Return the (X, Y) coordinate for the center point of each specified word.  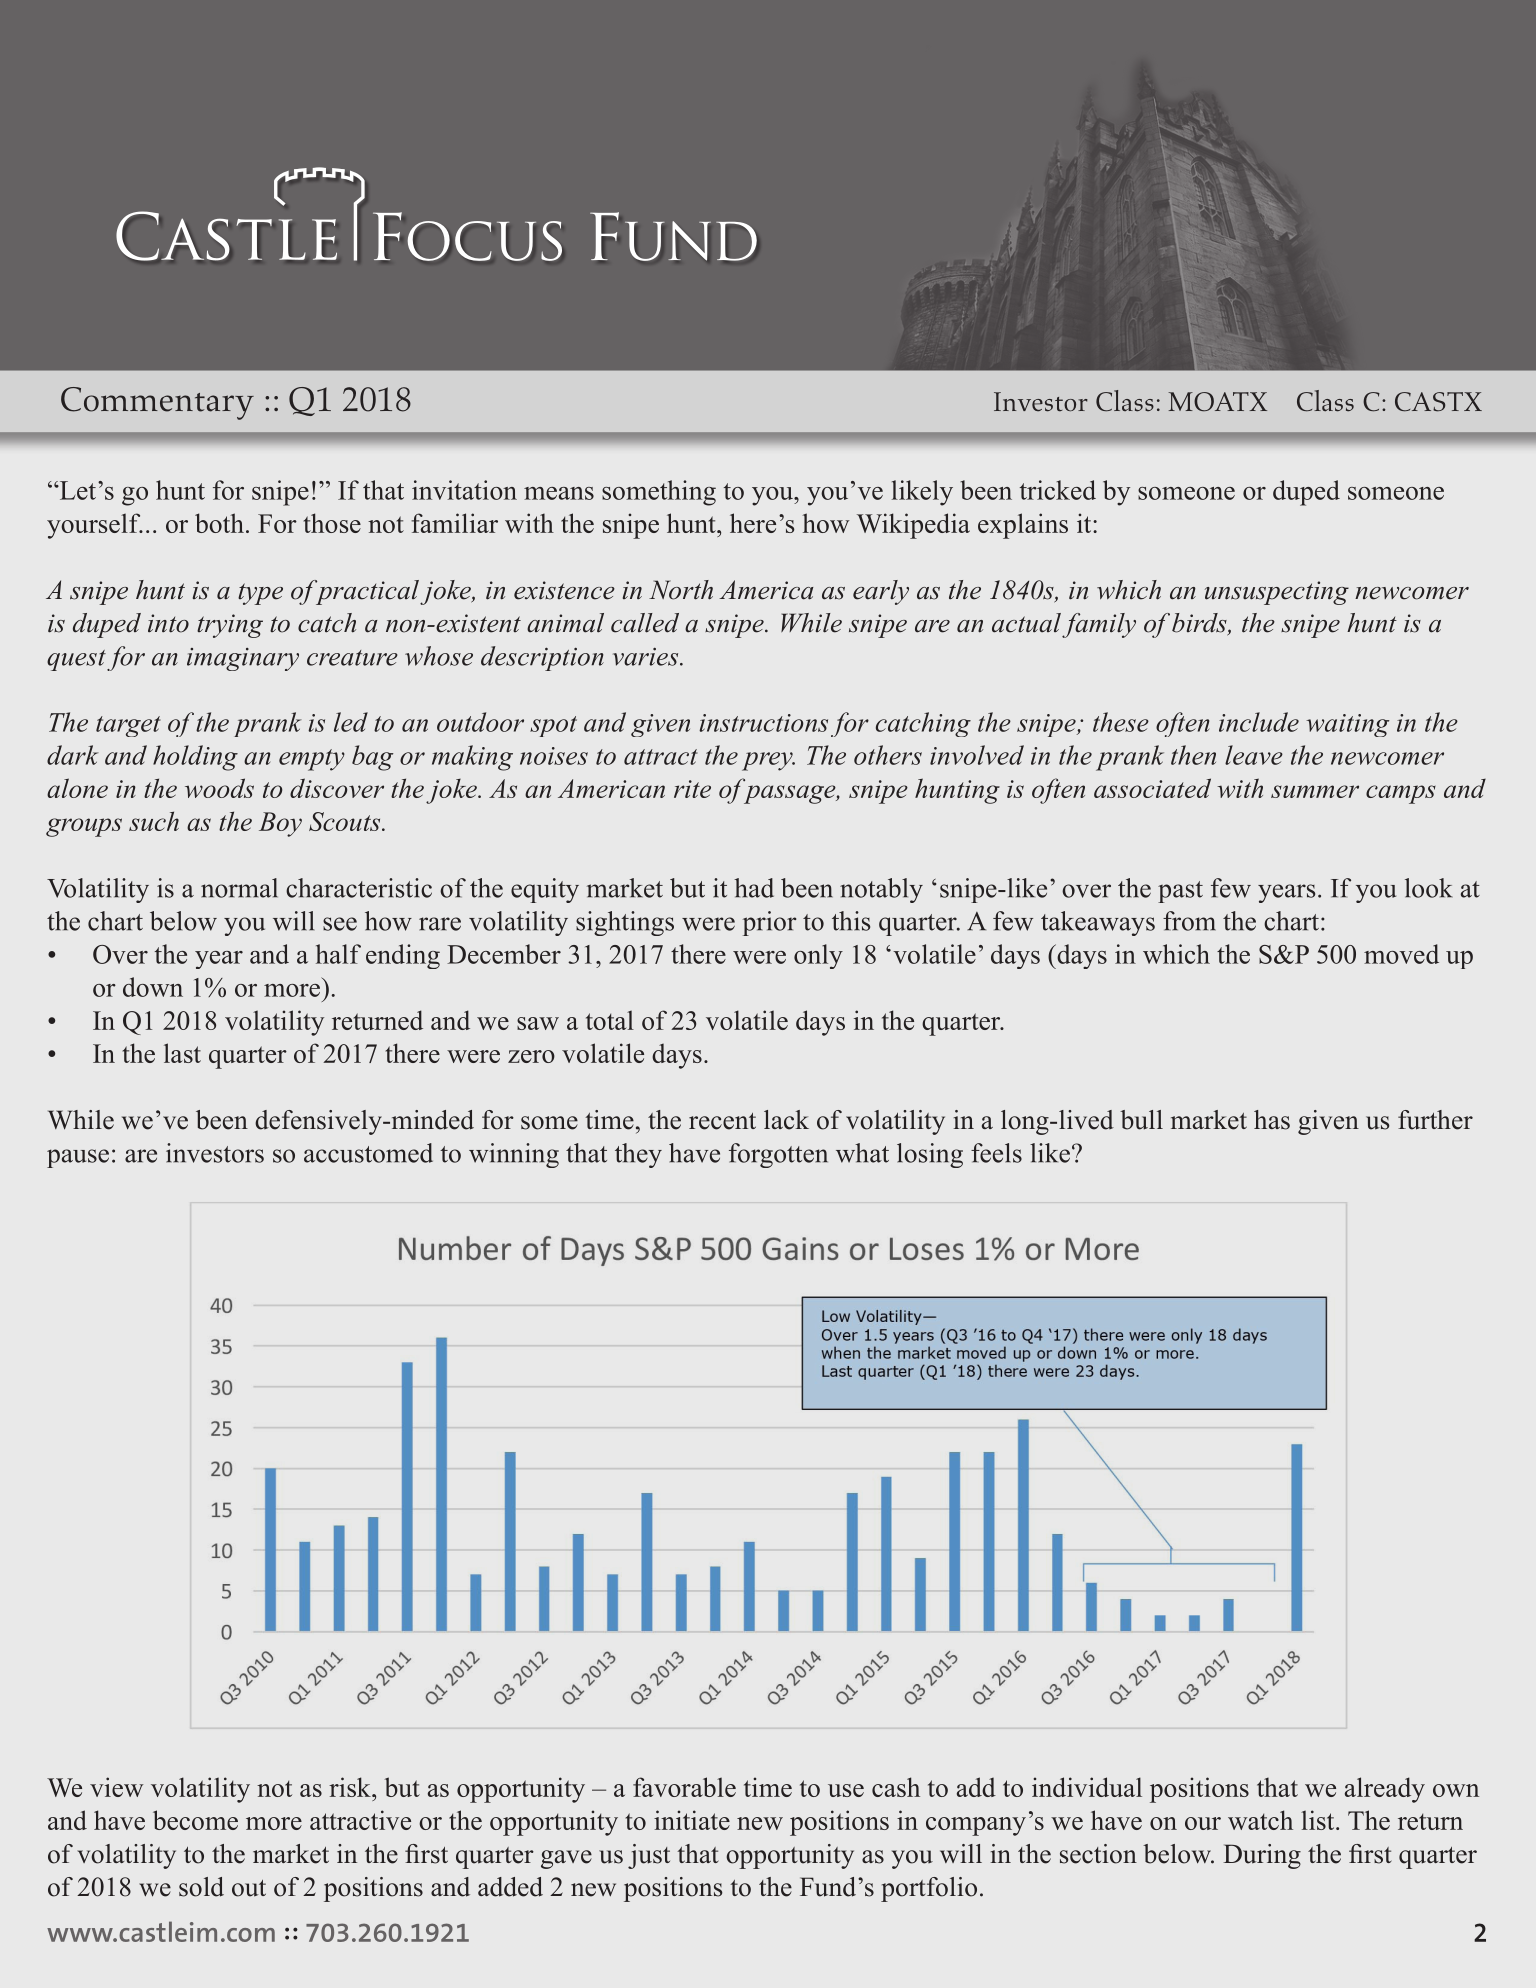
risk (351, 1787)
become (195, 1820)
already (1385, 1790)
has (1272, 1120)
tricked (1058, 490)
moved (1401, 954)
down (153, 987)
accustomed (368, 1153)
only (818, 956)
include (1259, 722)
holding (195, 758)
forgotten (778, 1155)
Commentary (157, 403)
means (559, 493)
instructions (763, 723)
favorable (684, 1787)
